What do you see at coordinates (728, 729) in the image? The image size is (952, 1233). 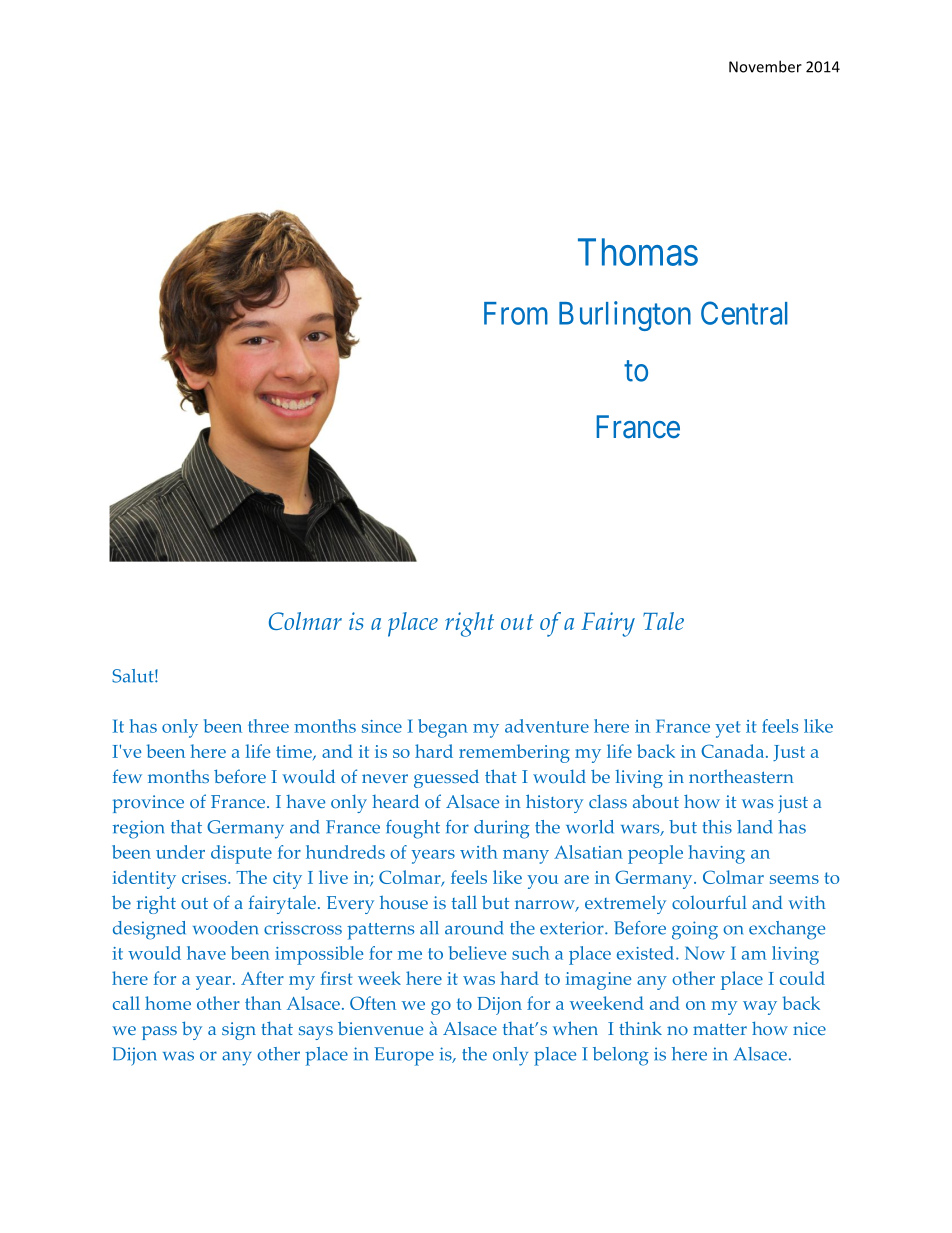 I see `yet` at bounding box center [728, 729].
